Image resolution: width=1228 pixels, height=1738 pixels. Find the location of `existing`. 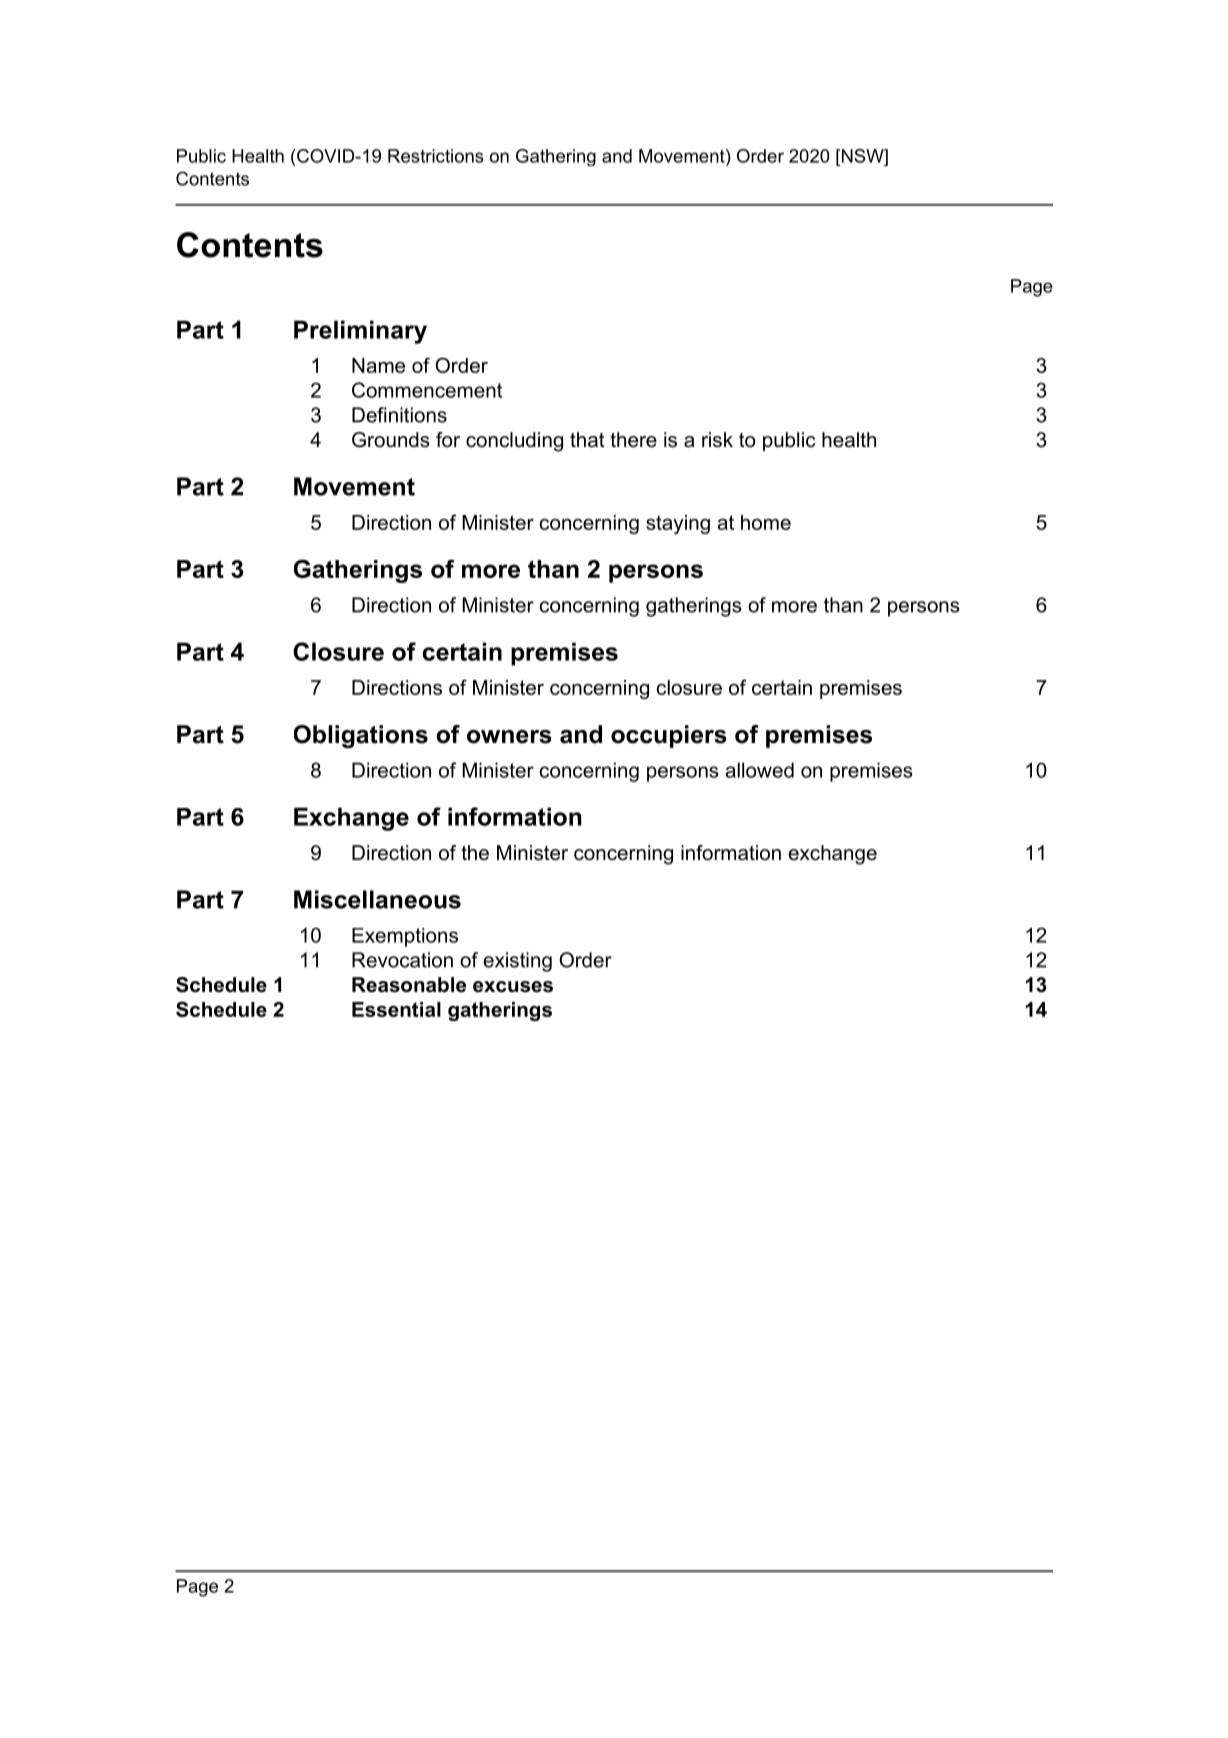

existing is located at coordinates (517, 962).
